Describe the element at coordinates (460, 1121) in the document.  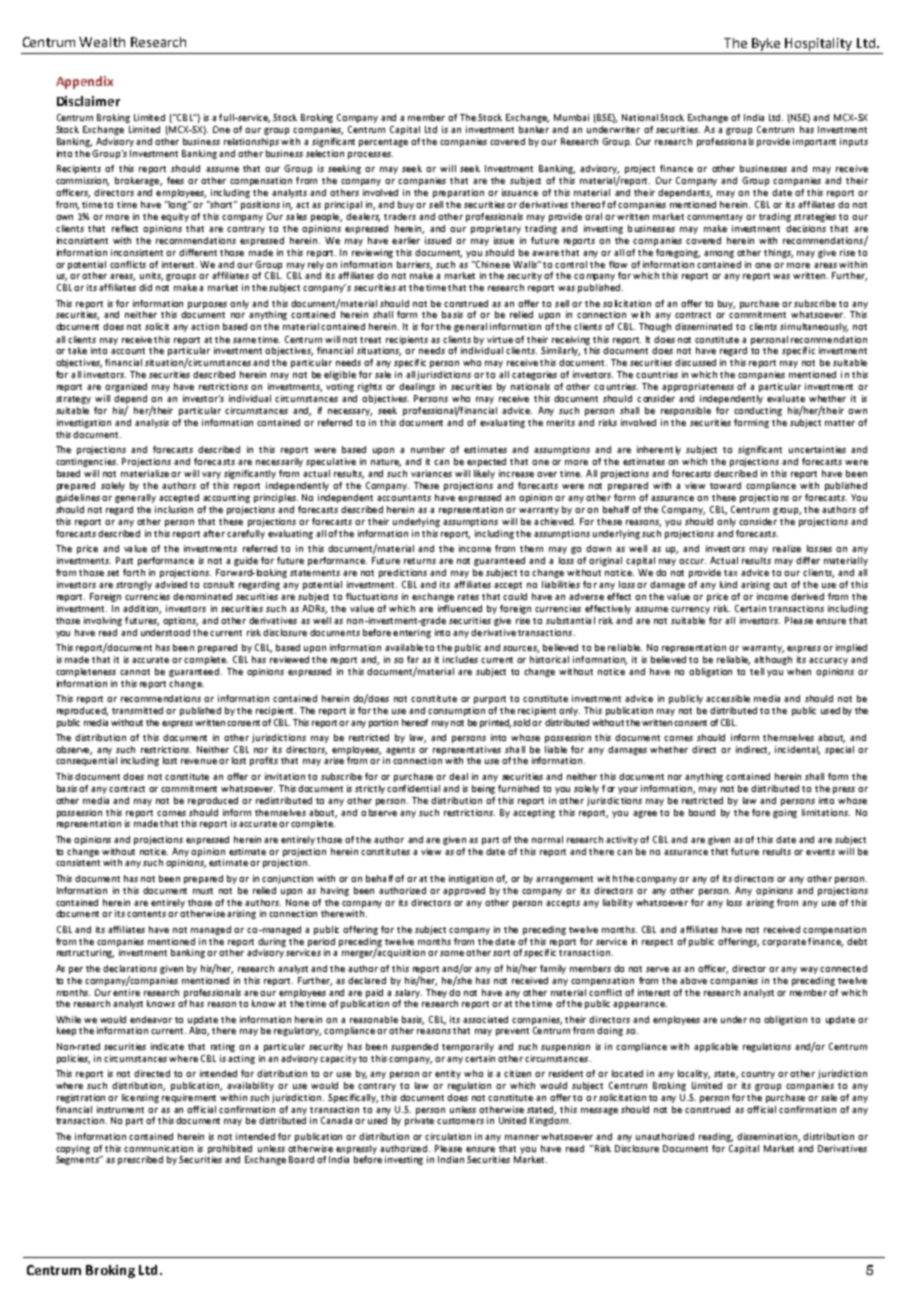
I see `customers` at that location.
